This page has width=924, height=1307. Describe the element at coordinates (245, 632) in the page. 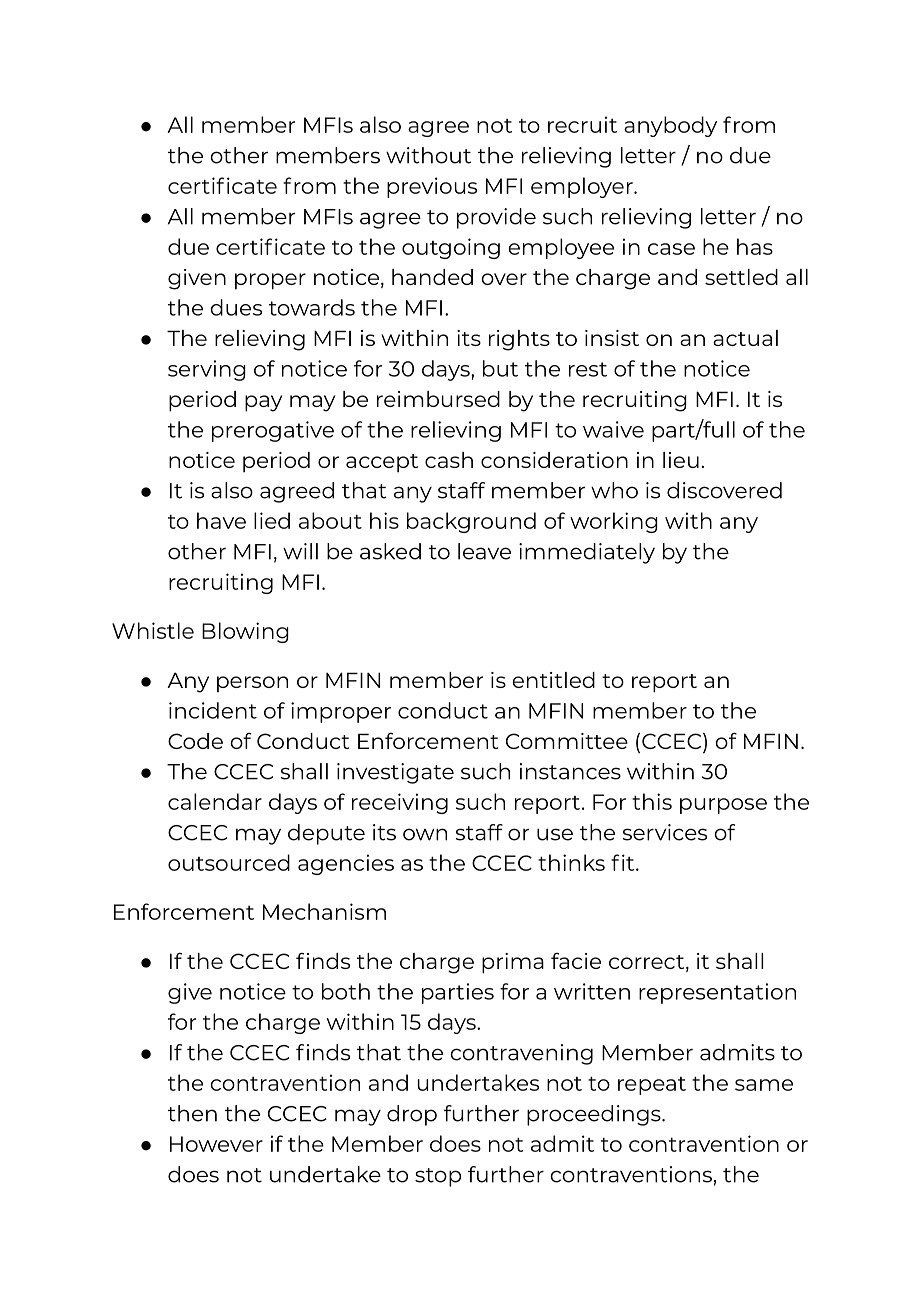

I see `Blowing` at that location.
